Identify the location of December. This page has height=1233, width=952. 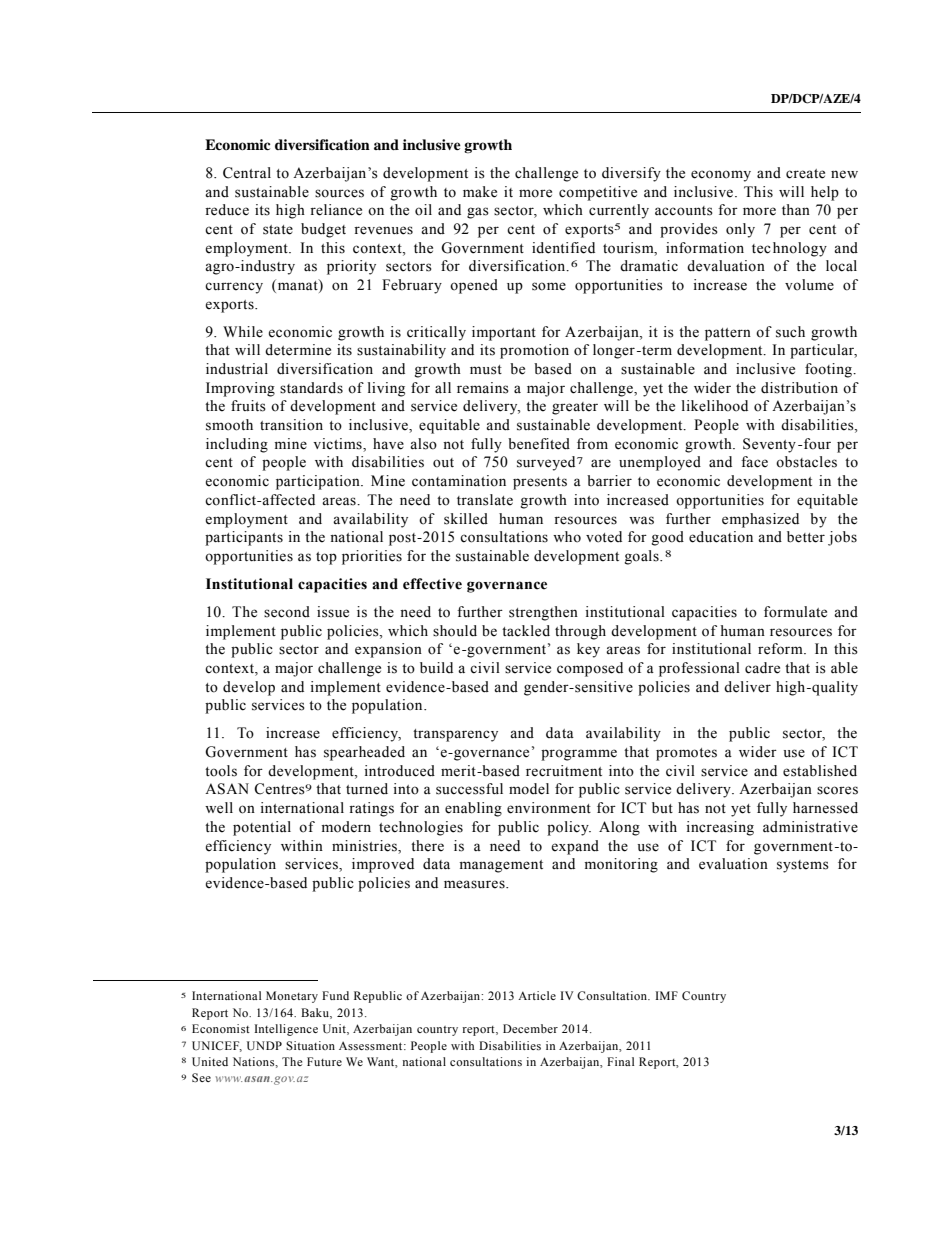
(530, 1028).
